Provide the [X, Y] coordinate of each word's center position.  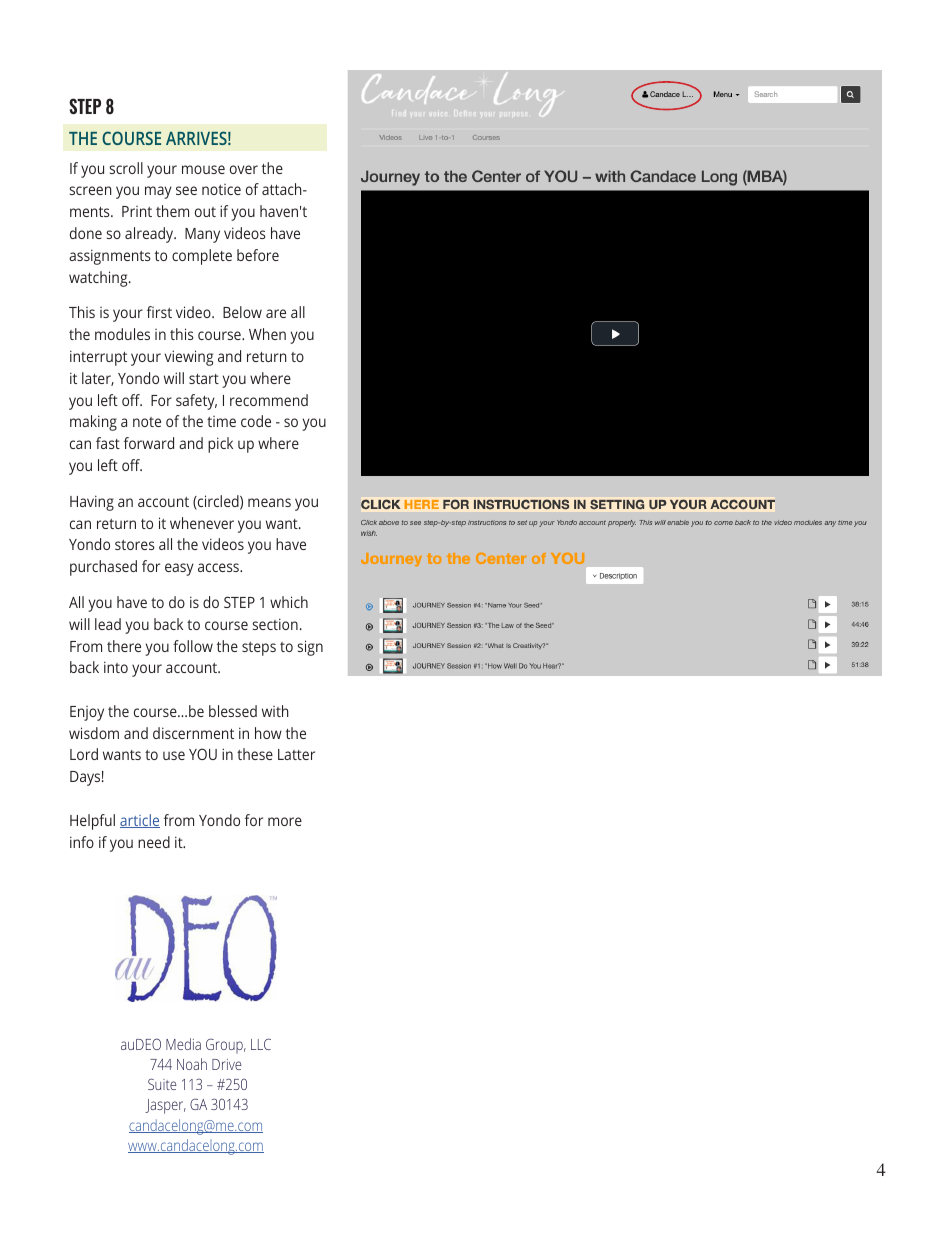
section [275, 624]
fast [108, 443]
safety [196, 402]
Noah [192, 1064]
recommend [269, 400]
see [186, 190]
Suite [162, 1084]
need [154, 842]
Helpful [92, 822]
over [244, 169]
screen [90, 190]
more [285, 821]
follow [193, 646]
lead [108, 624]
